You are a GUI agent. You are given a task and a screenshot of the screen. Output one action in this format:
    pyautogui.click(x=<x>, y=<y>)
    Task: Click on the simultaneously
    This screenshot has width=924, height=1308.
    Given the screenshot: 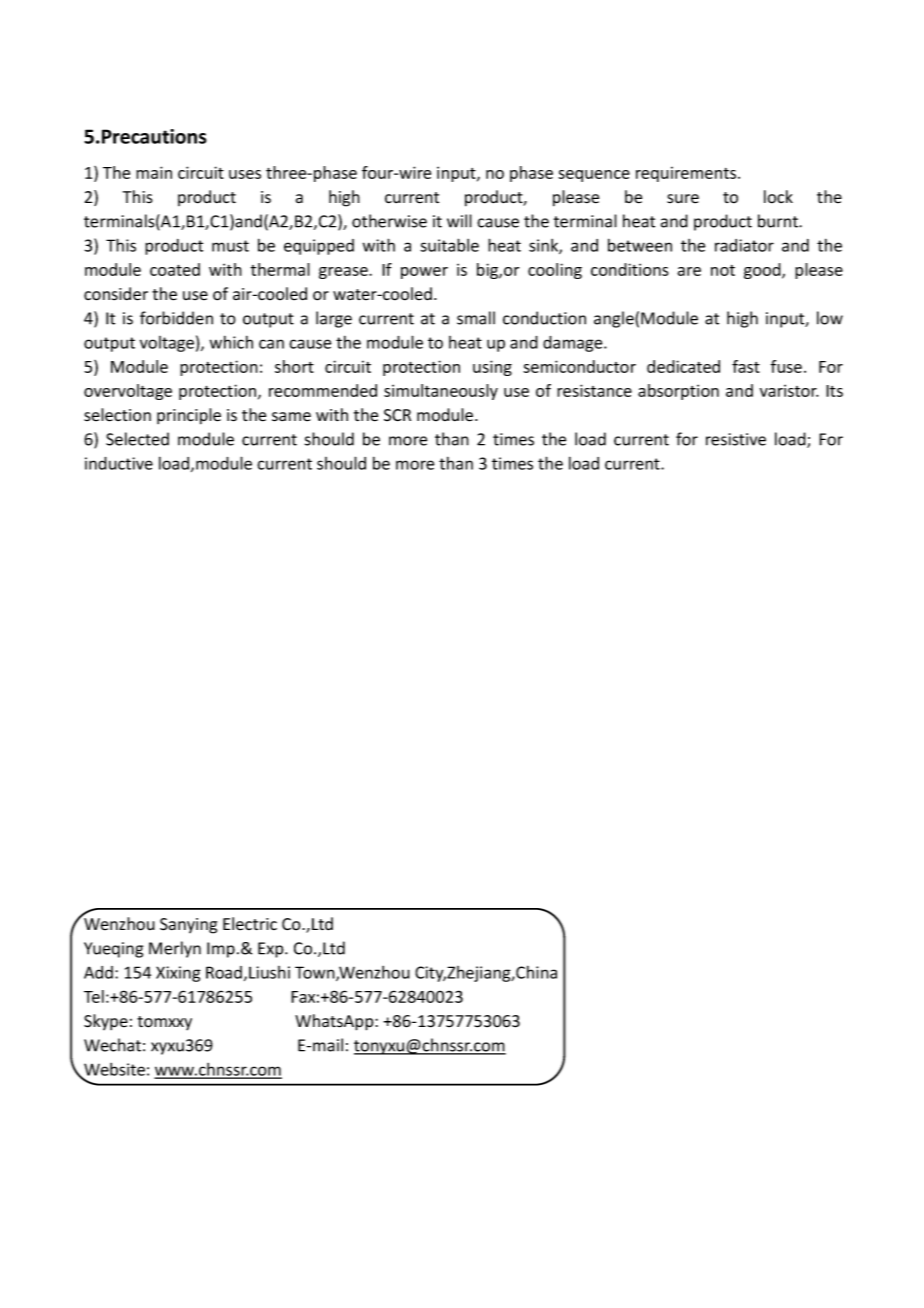 What is the action you would take?
    pyautogui.click(x=441, y=392)
